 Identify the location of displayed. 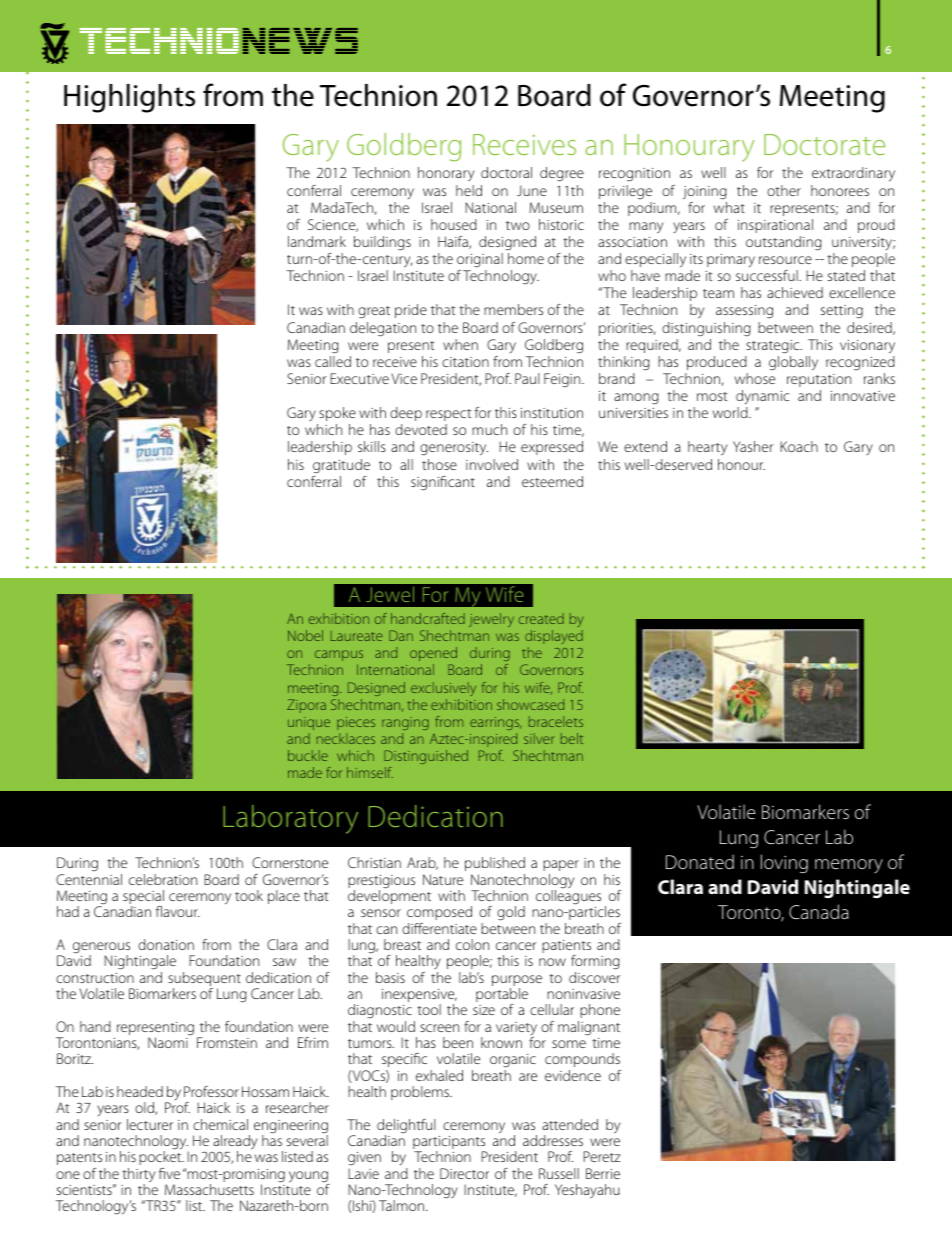
(554, 639).
